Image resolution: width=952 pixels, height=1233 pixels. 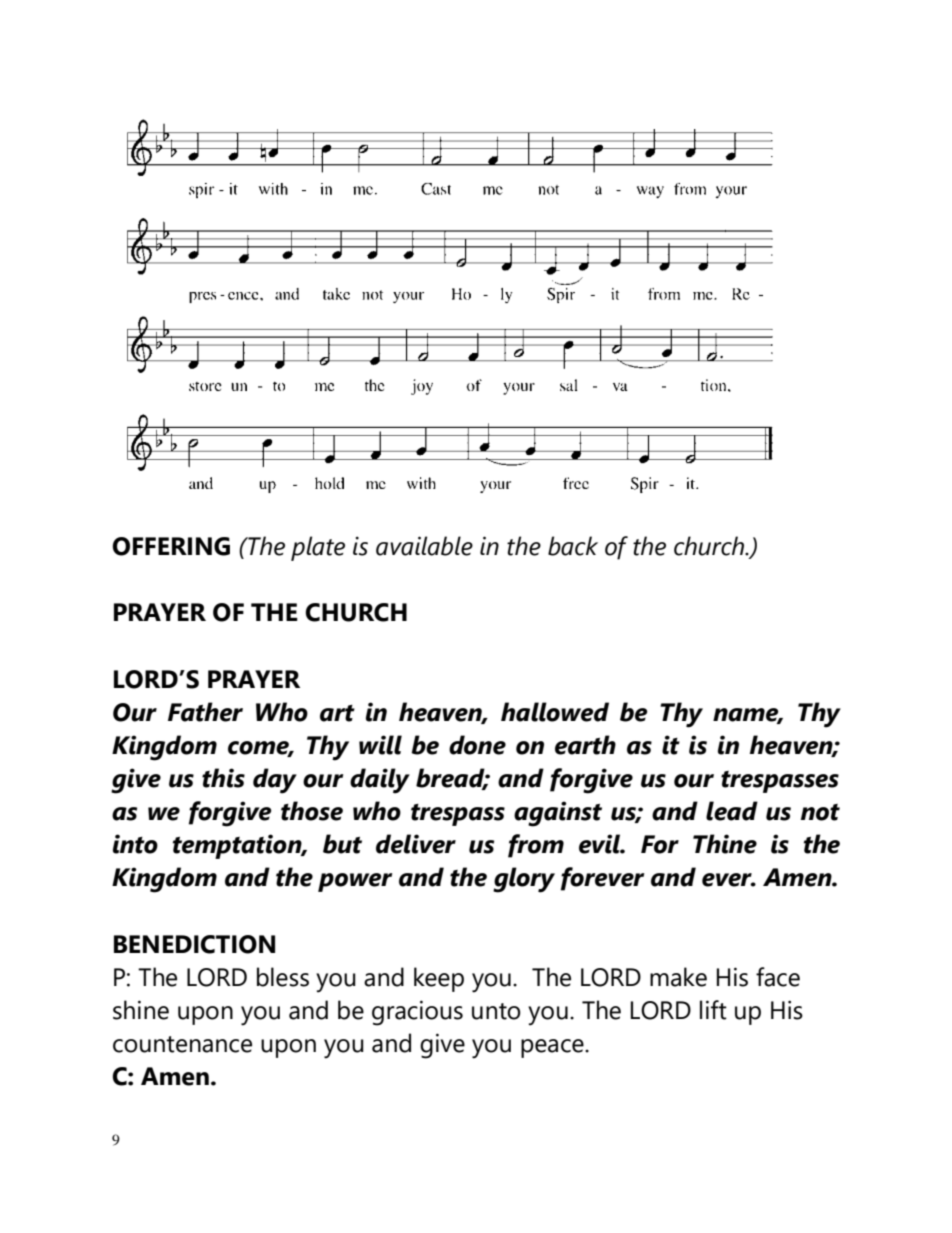 What do you see at coordinates (205, 712) in the page?
I see `Father` at bounding box center [205, 712].
